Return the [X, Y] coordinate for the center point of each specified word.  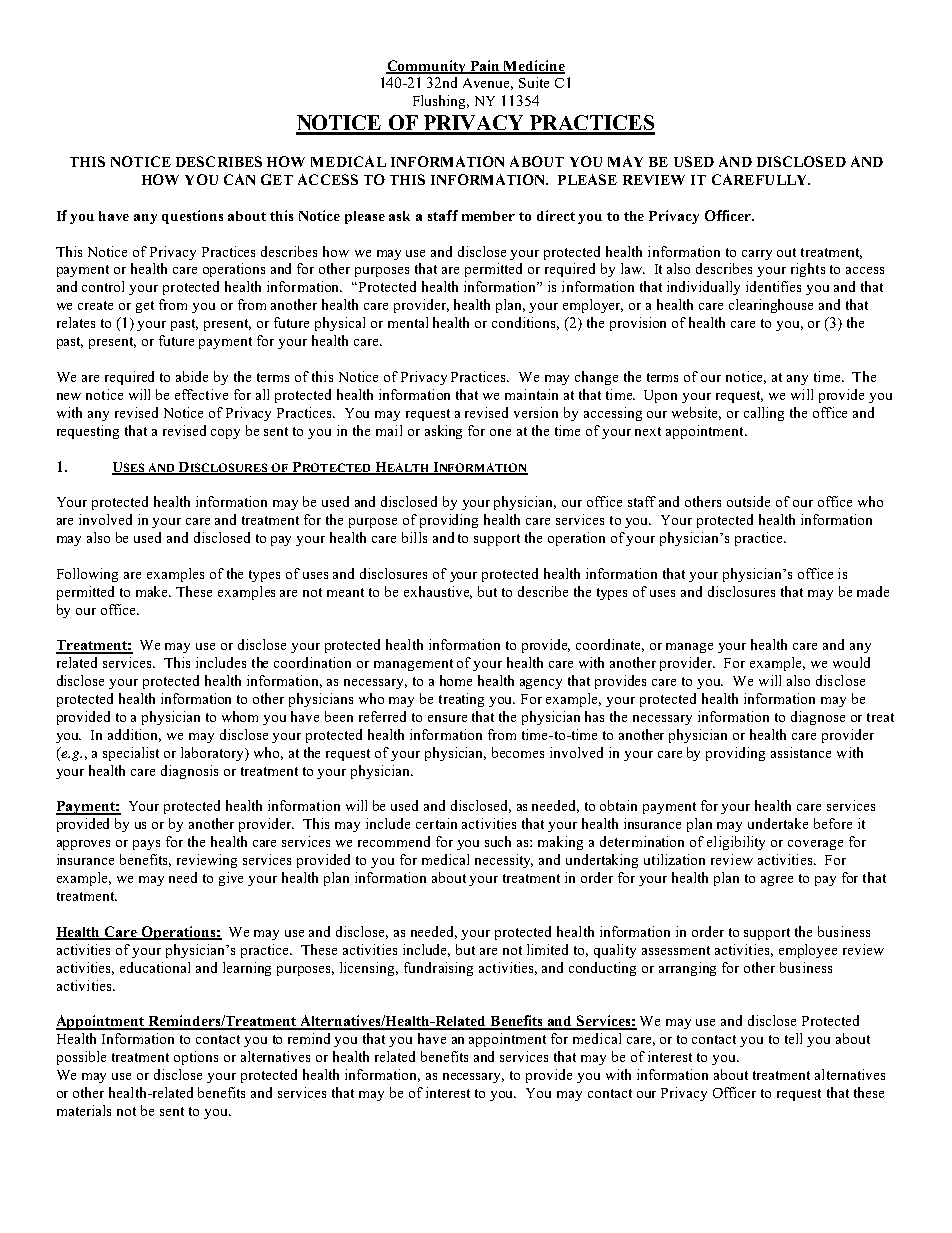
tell [793, 1038]
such [498, 841]
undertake [778, 823]
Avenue [488, 84]
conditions [525, 323]
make [153, 591]
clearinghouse [771, 306]
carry [757, 255]
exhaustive [438, 592]
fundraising [438, 969]
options [196, 1058]
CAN [239, 179]
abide [192, 376]
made [873, 591]
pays [146, 845]
